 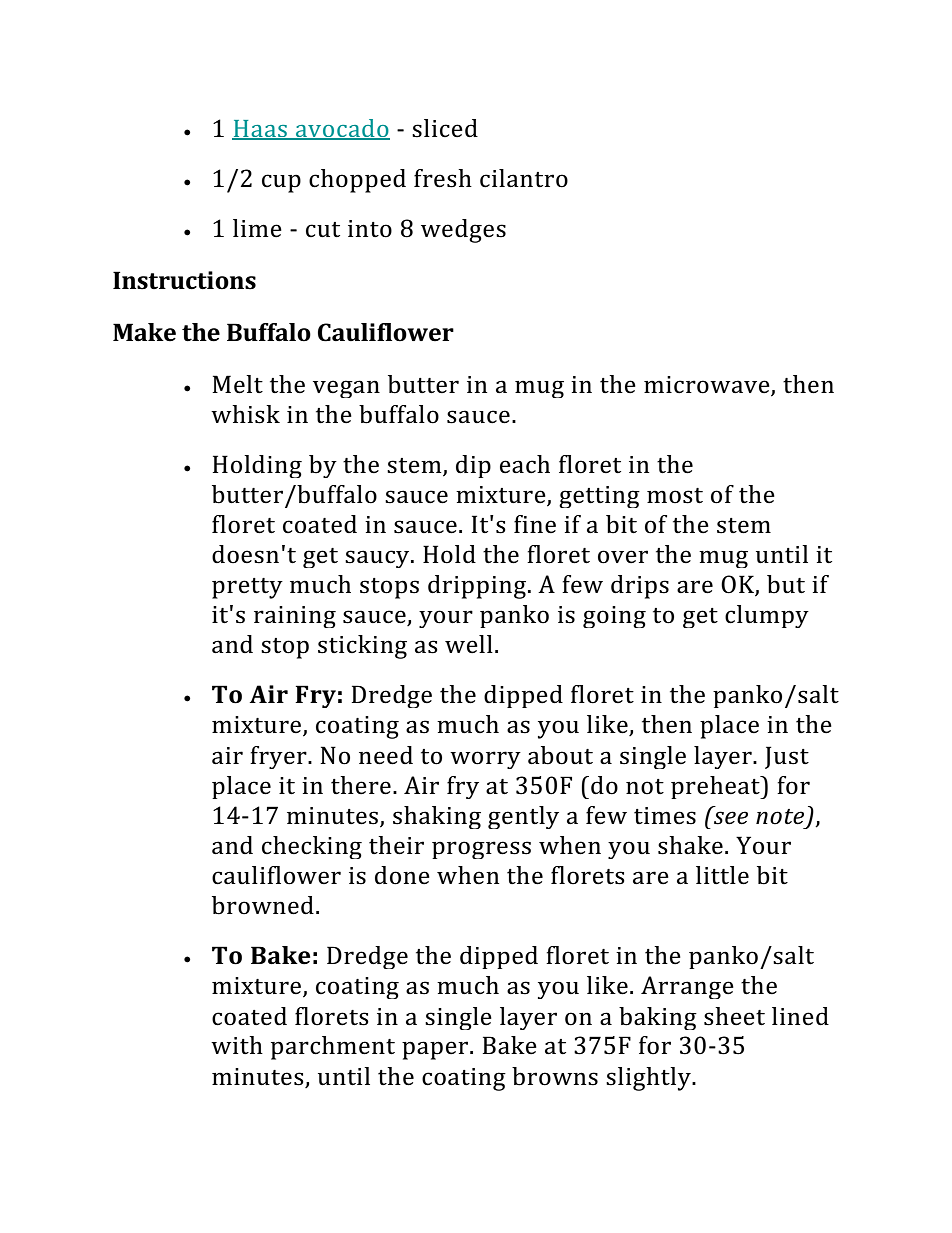 What do you see at coordinates (237, 1045) in the document?
I see `with` at bounding box center [237, 1045].
